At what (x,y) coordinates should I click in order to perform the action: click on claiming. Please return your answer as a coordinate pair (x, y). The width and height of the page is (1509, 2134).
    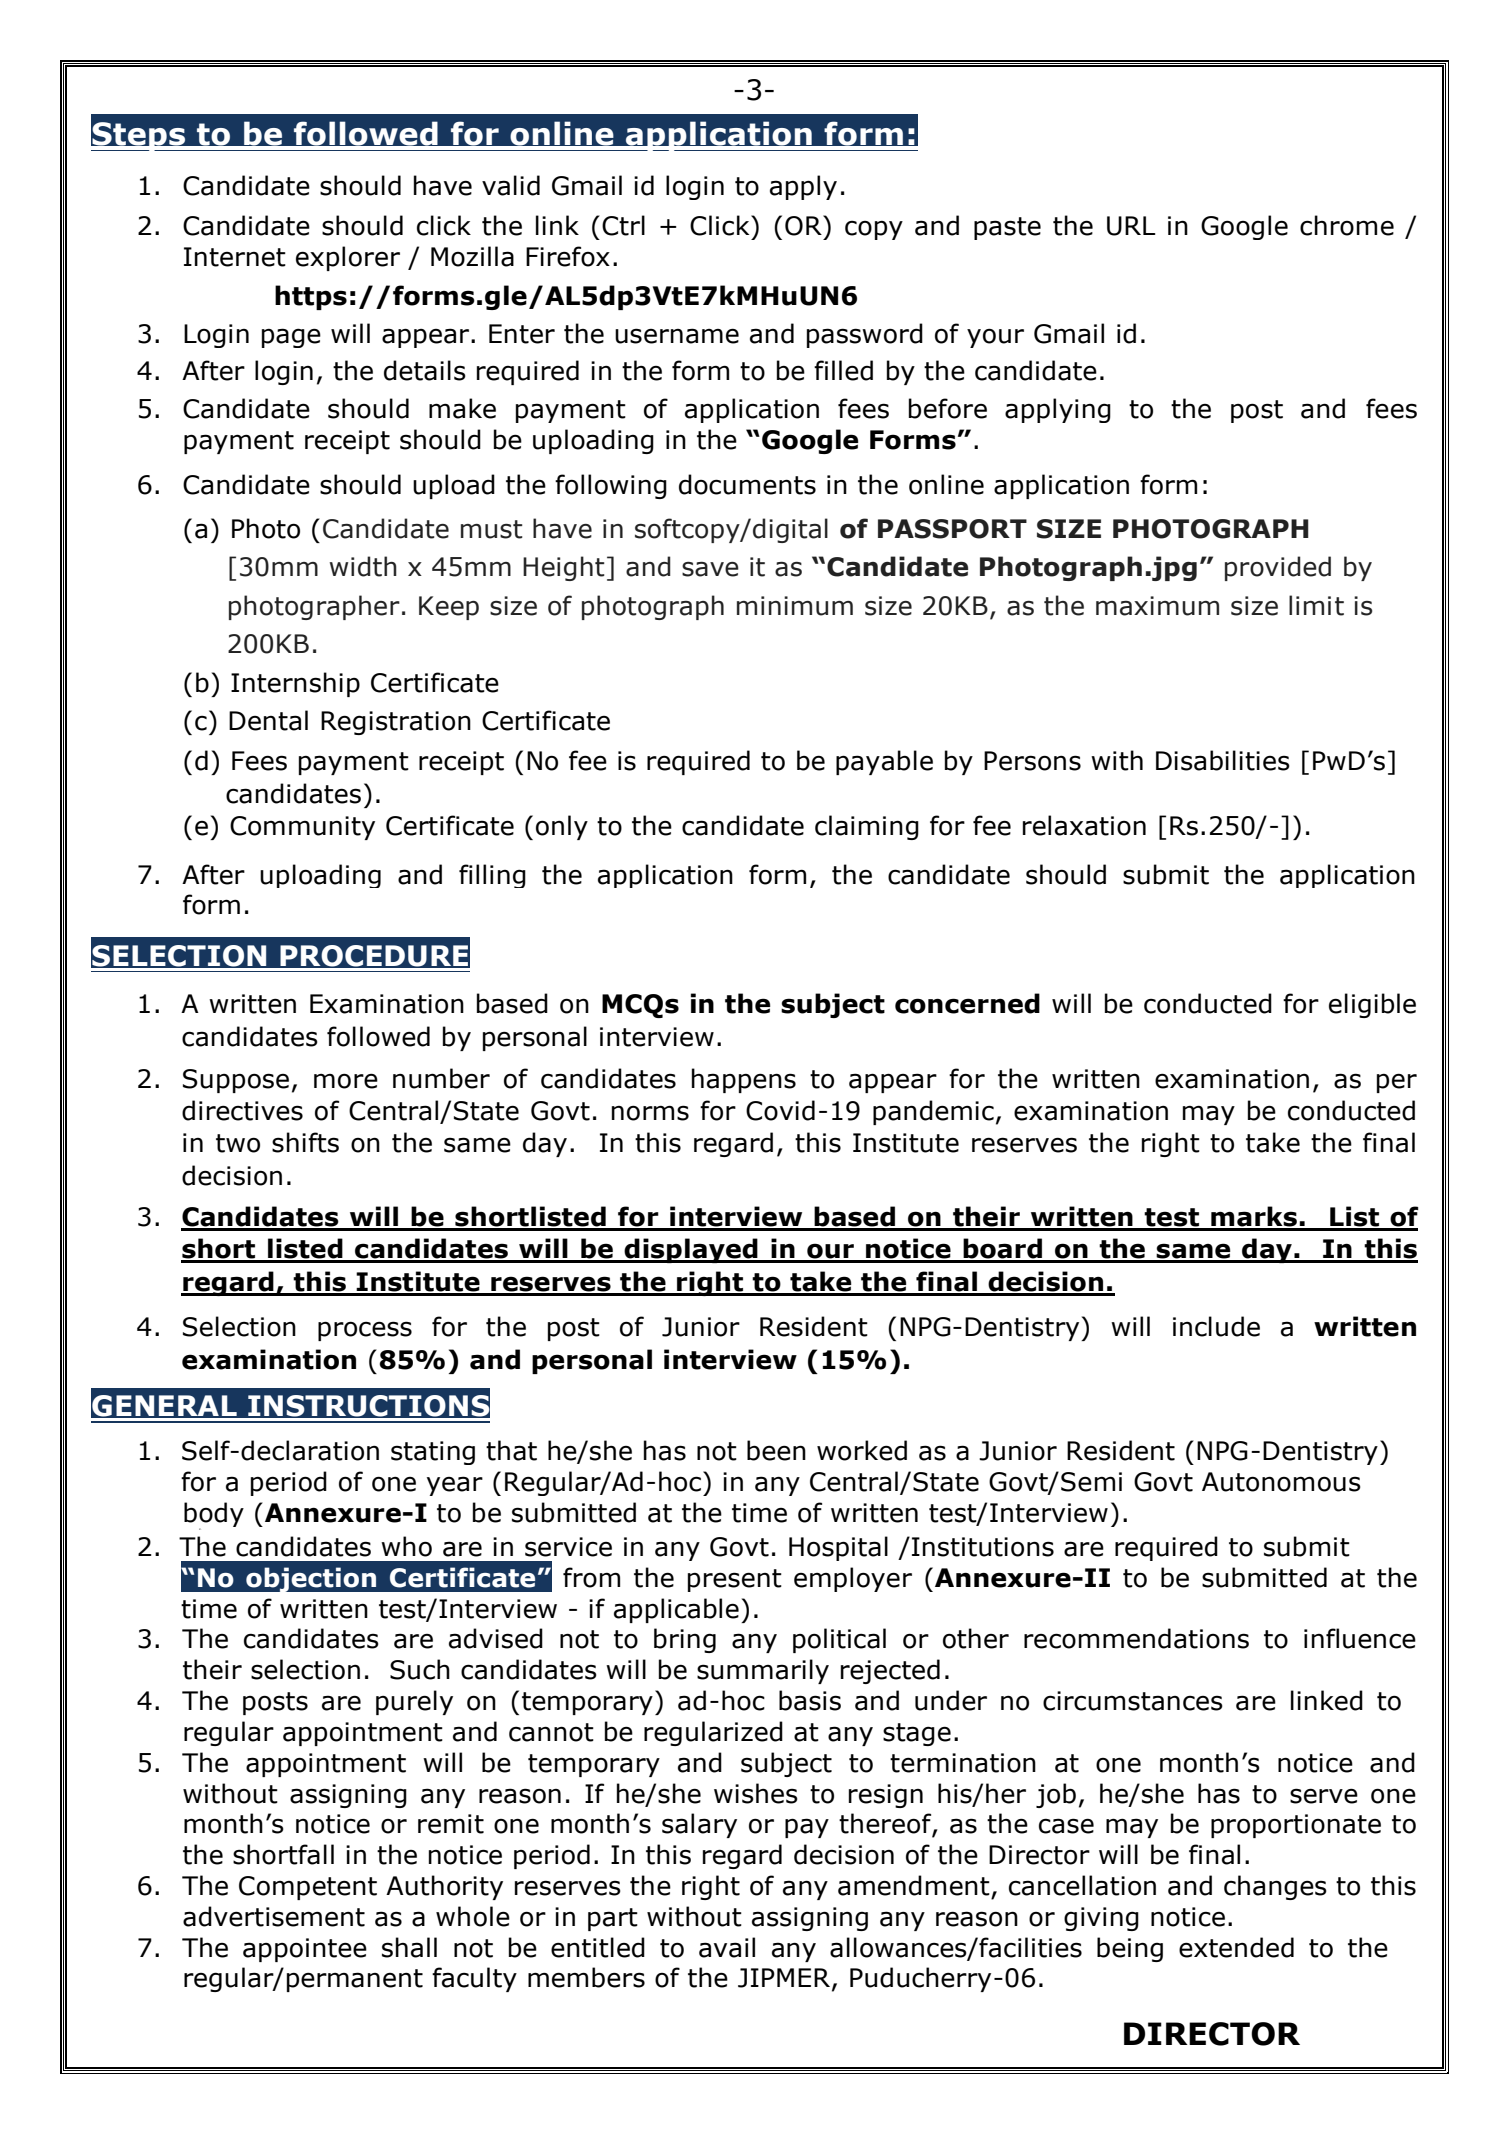
    Looking at the image, I should click on (867, 827).
